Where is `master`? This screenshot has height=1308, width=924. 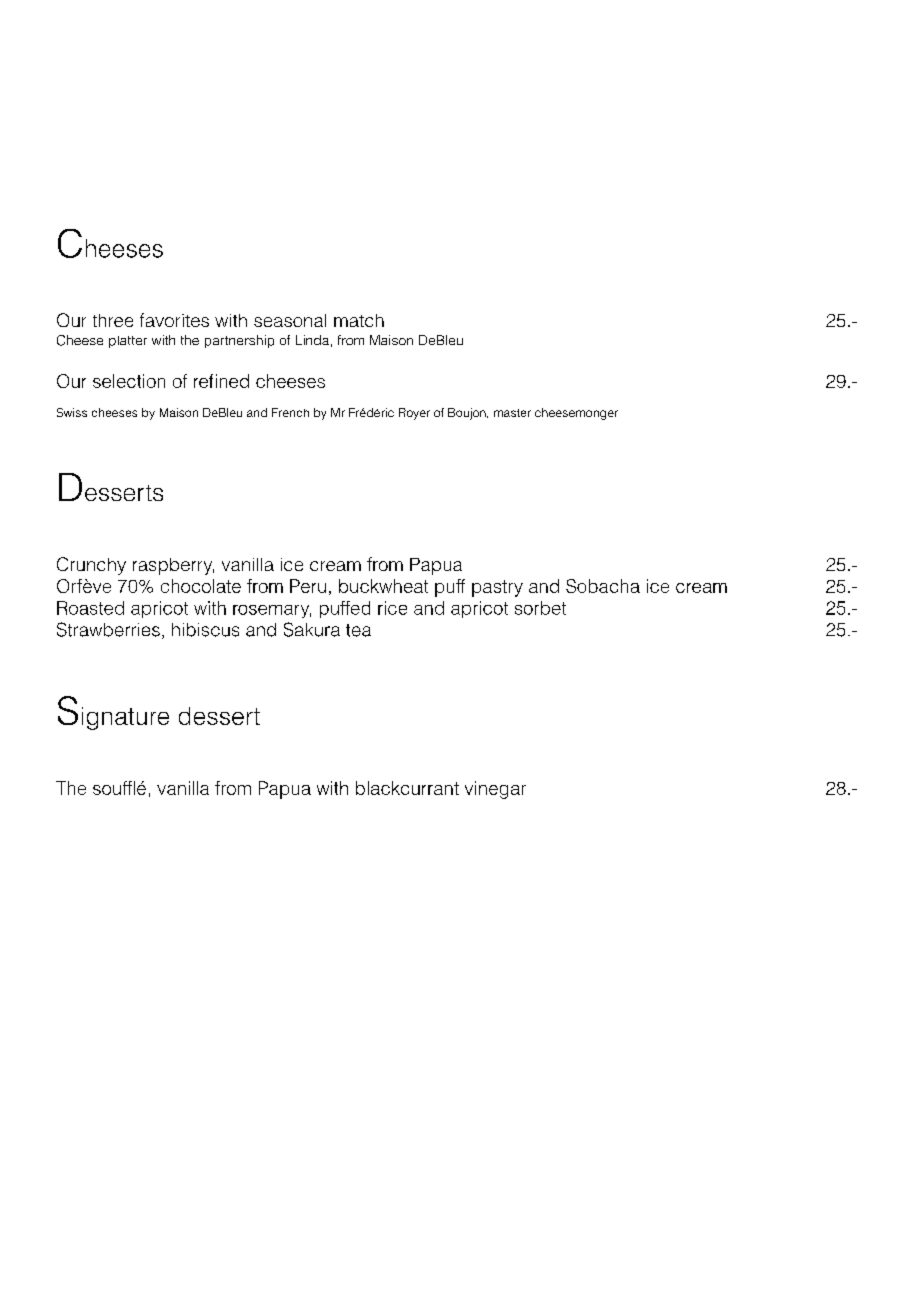 master is located at coordinates (512, 413).
